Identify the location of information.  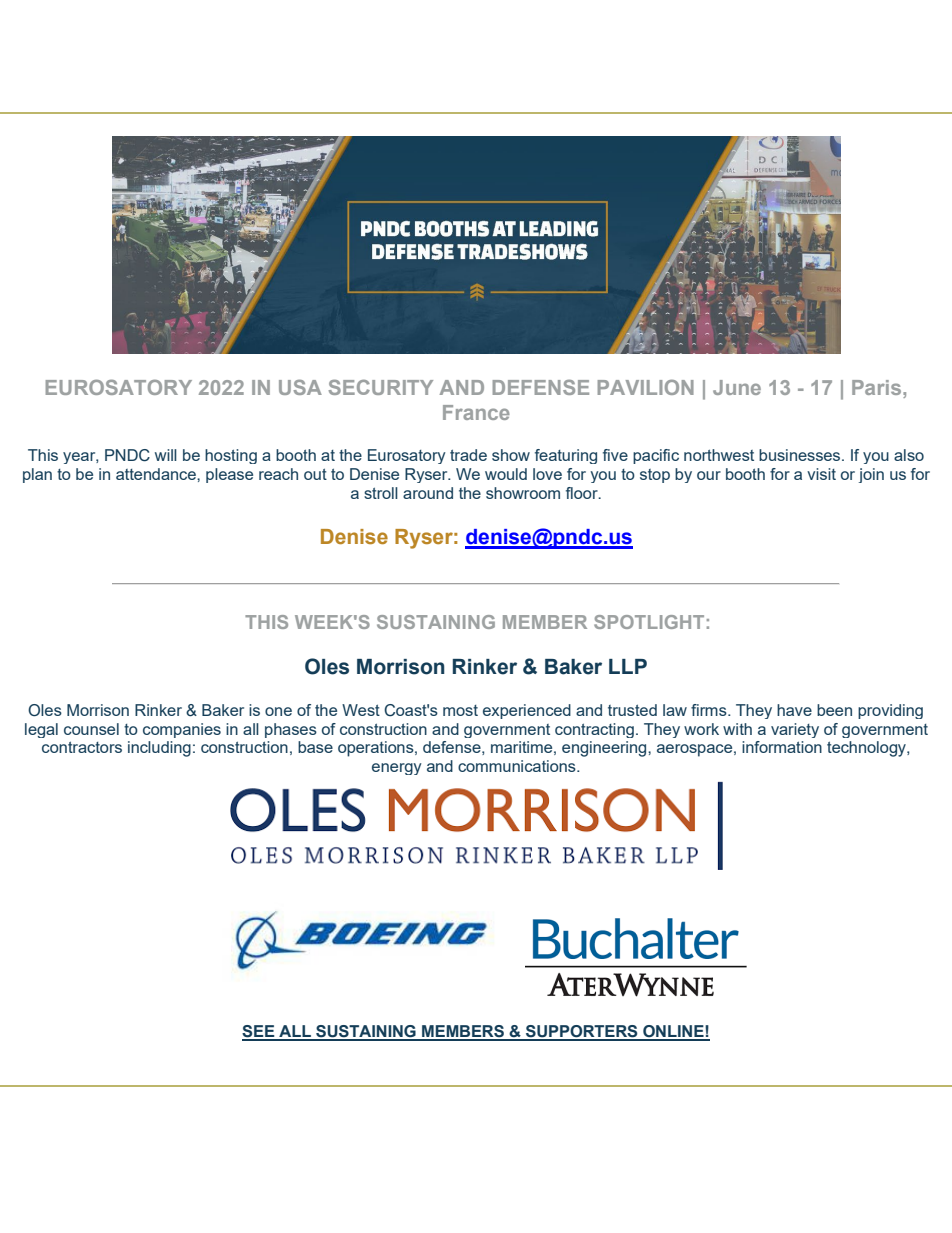
(782, 747).
